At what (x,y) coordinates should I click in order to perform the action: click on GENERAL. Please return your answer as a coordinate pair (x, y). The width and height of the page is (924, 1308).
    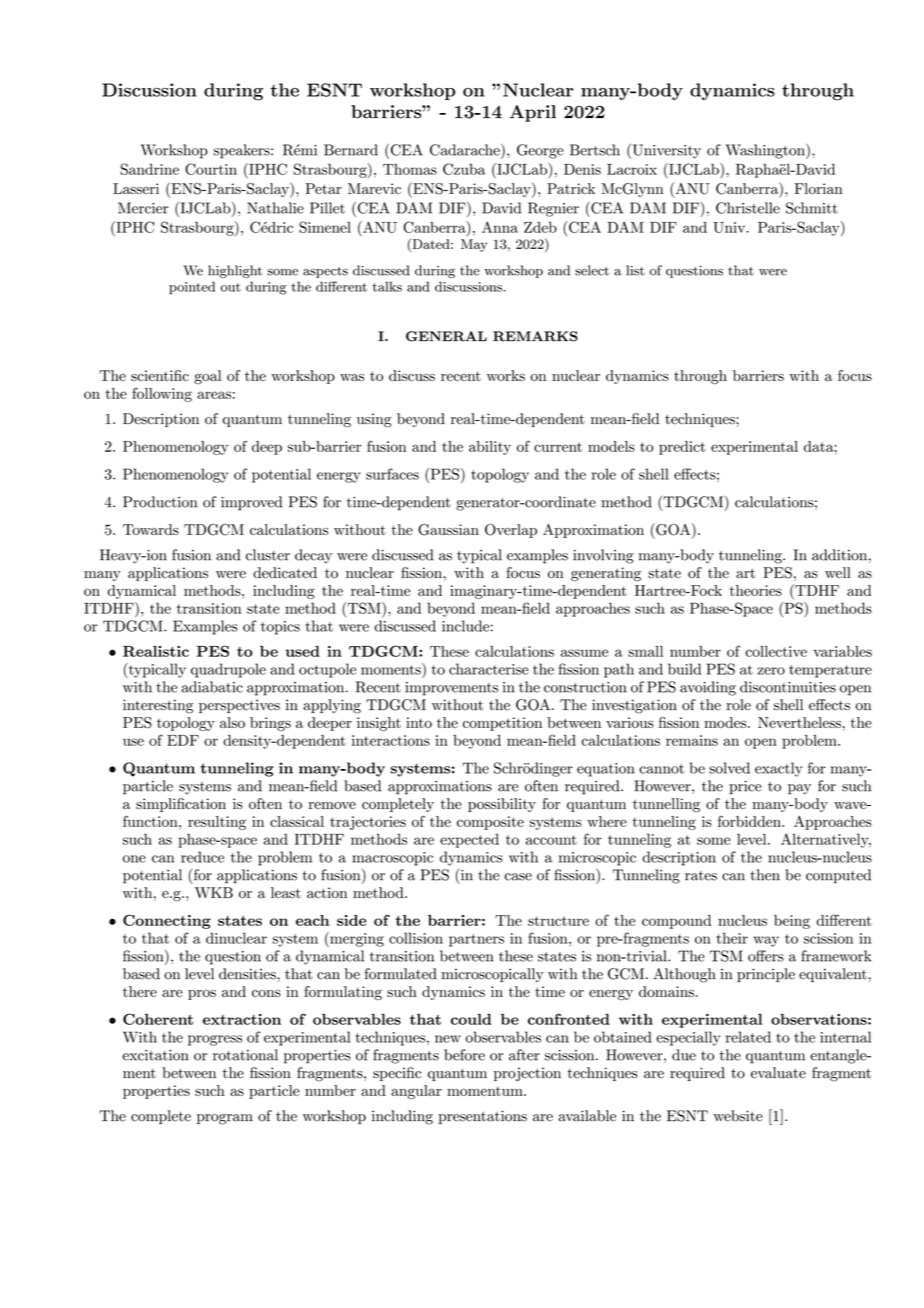
    Looking at the image, I should click on (446, 336).
